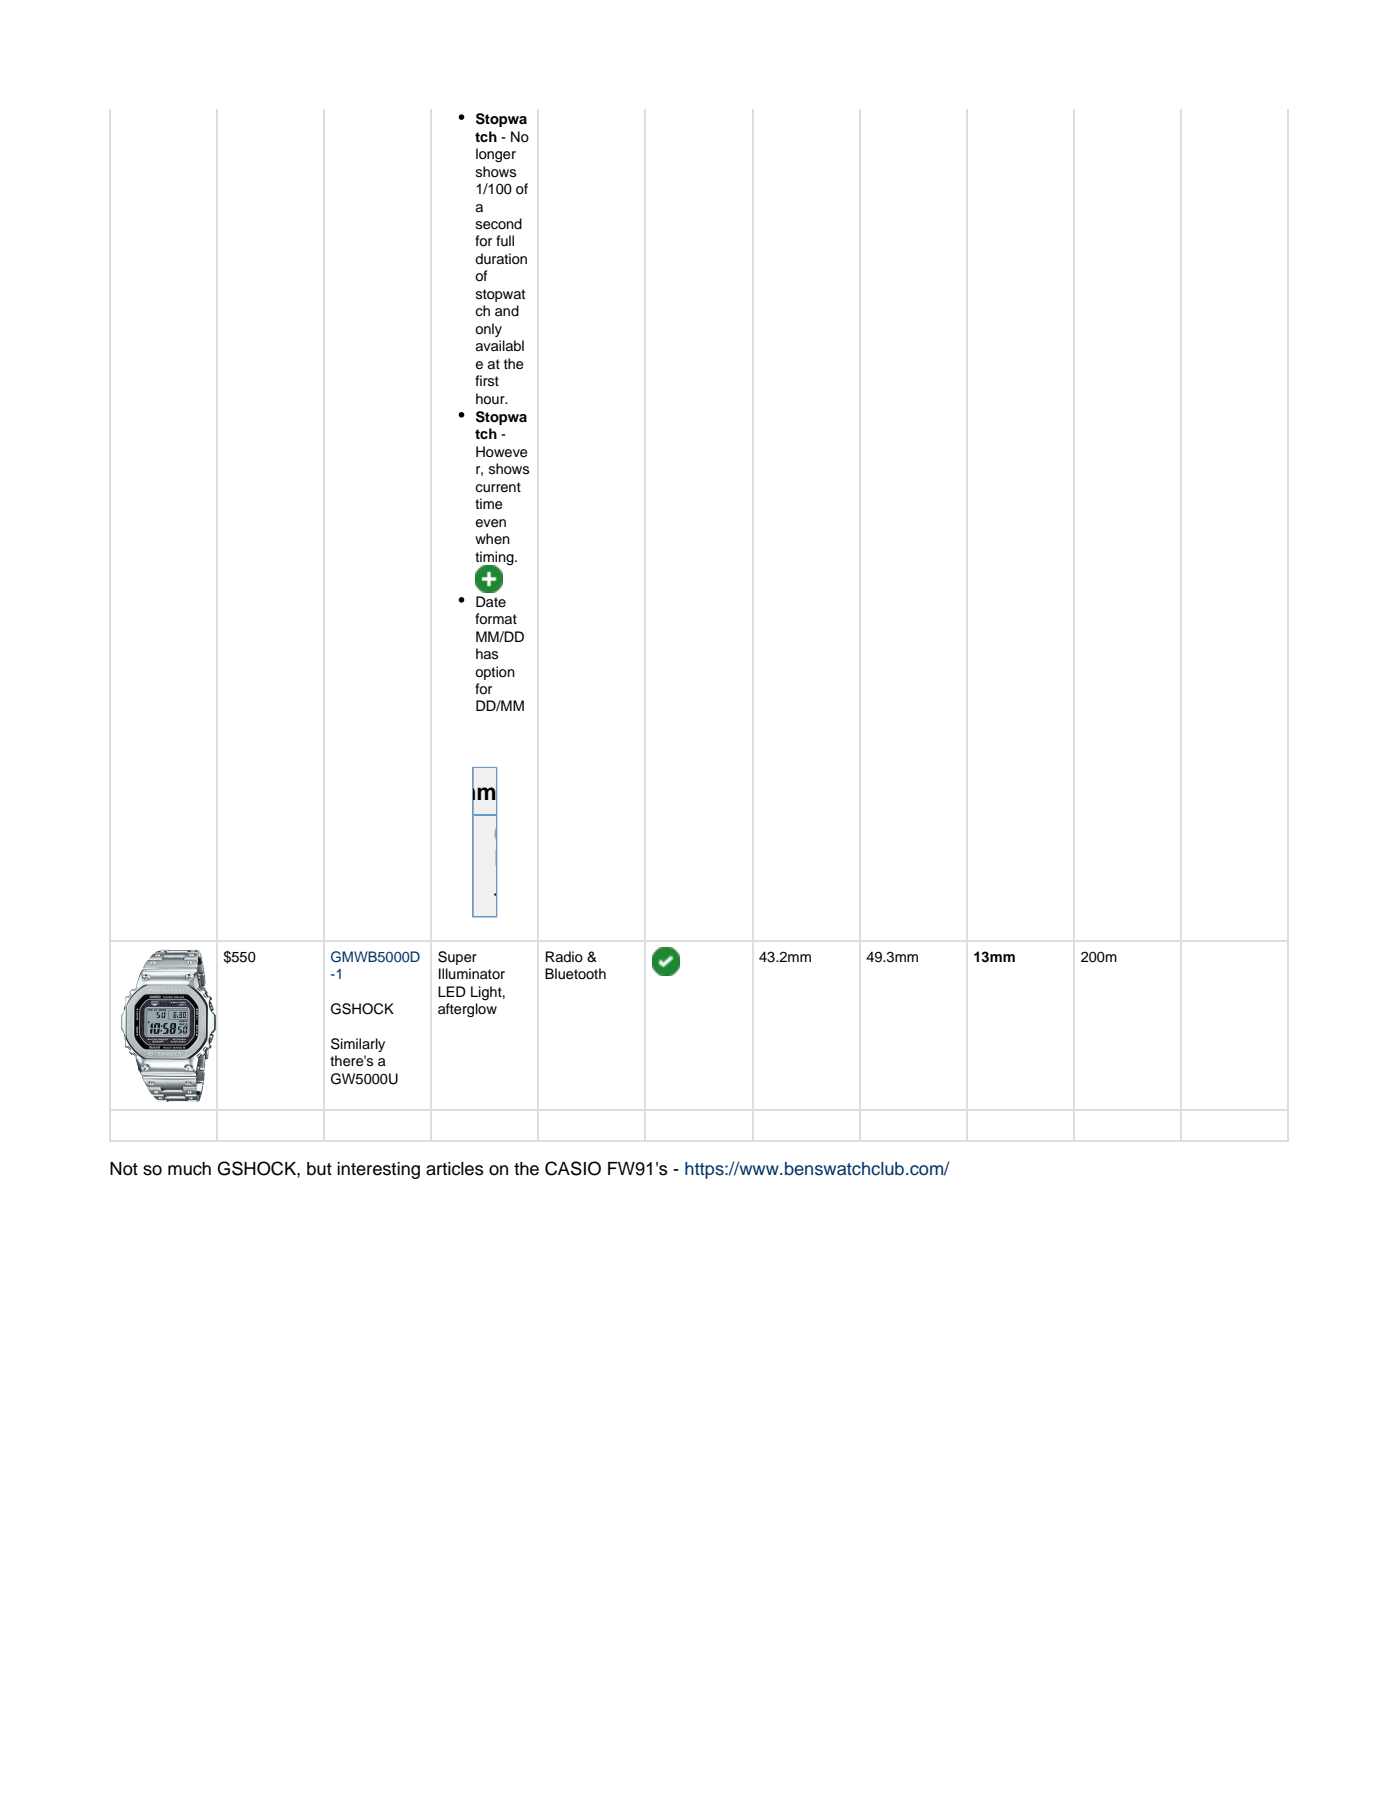 The width and height of the image is (1398, 1810). What do you see at coordinates (499, 224) in the image?
I see `second` at bounding box center [499, 224].
